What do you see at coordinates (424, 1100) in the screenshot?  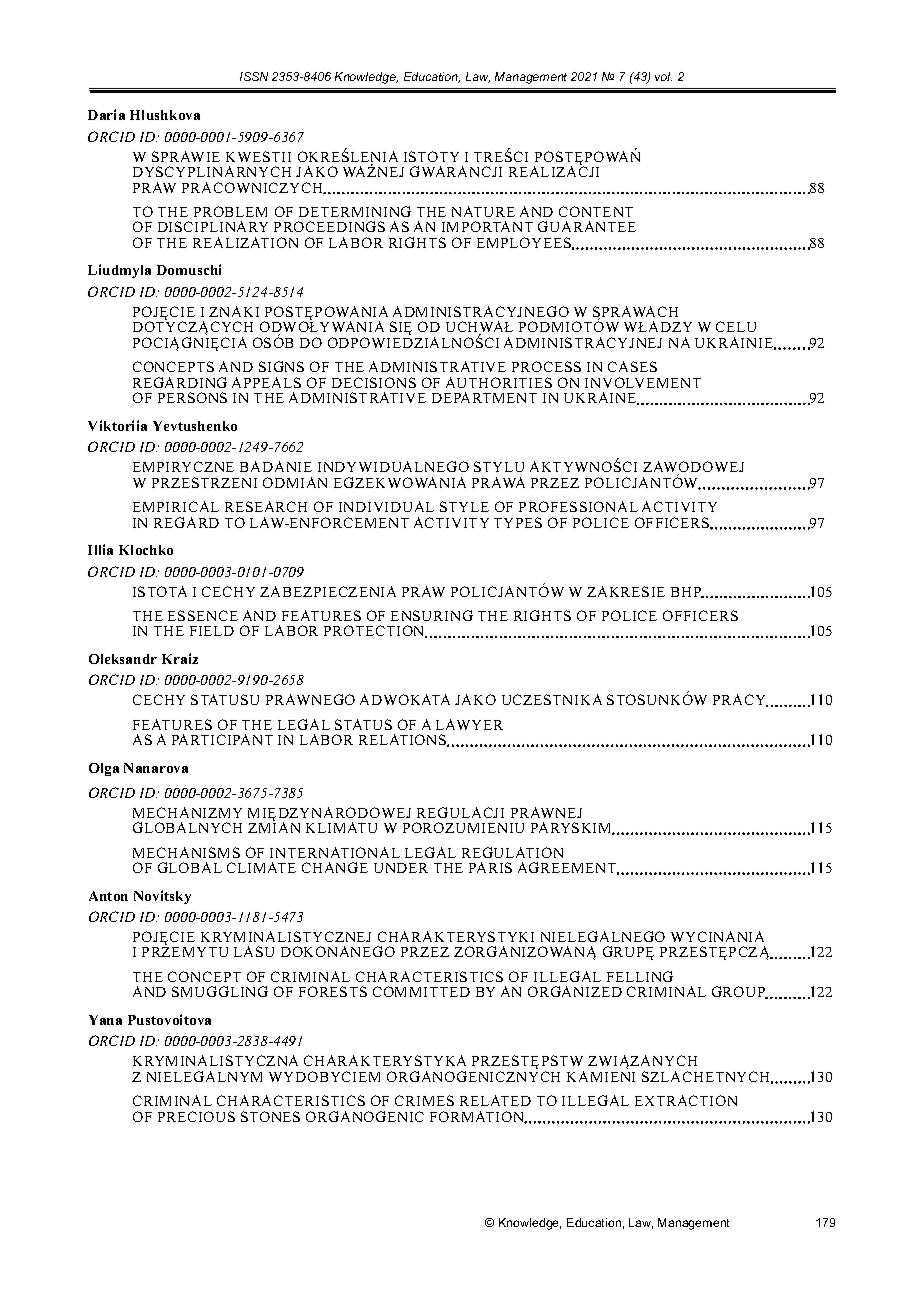 I see `CRIMES` at bounding box center [424, 1100].
